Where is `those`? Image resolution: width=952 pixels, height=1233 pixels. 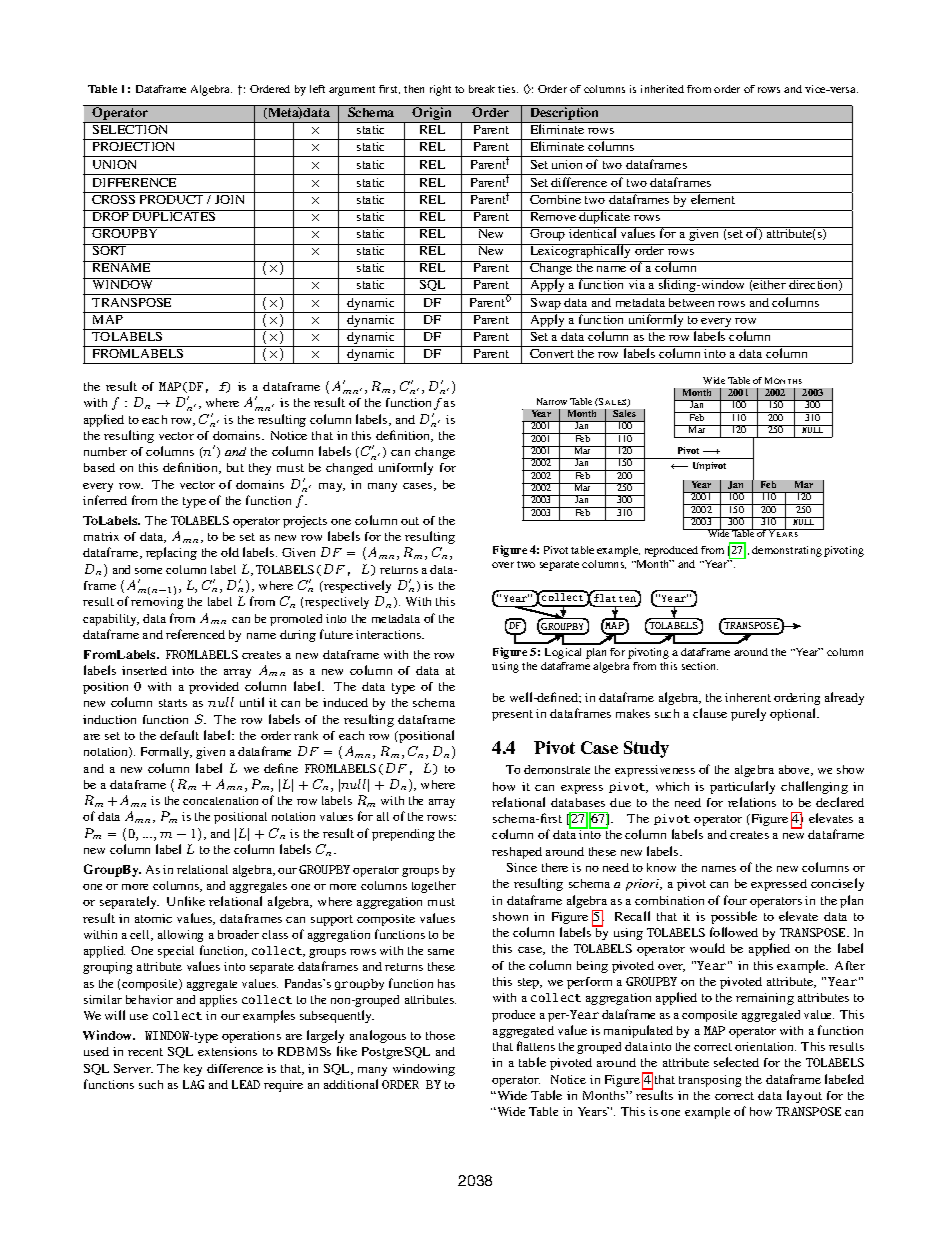 those is located at coordinates (440, 1035).
